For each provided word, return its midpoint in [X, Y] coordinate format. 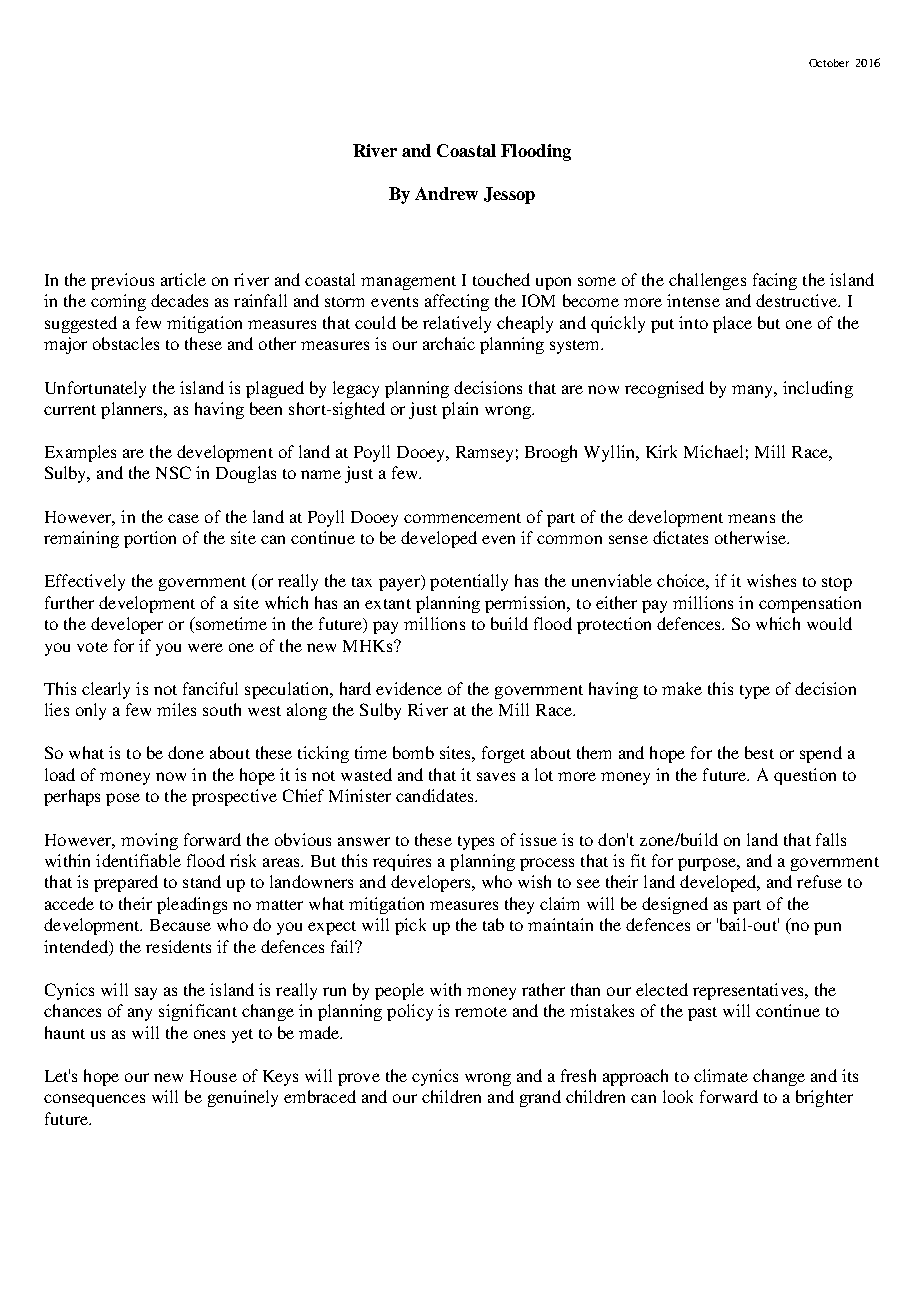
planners [133, 410]
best [759, 752]
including [818, 389]
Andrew [446, 193]
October [829, 63]
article [183, 279]
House [213, 1076]
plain [460, 410]
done [186, 752]
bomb [413, 752]
